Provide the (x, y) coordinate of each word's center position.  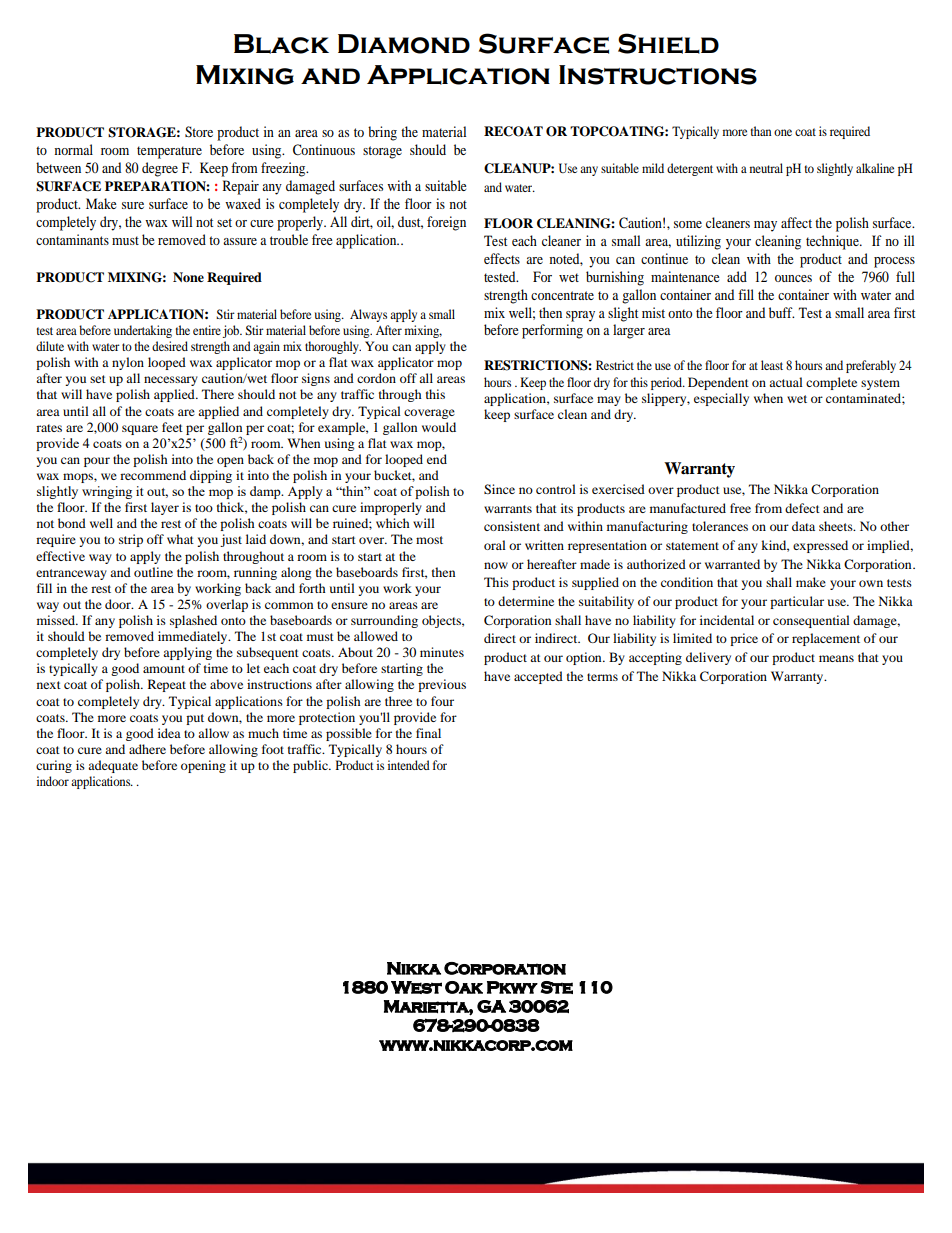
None (188, 277)
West (416, 987)
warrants (508, 509)
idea (169, 733)
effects (502, 258)
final (428, 733)
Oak (464, 987)
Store (199, 132)
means (836, 658)
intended (409, 765)
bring (382, 133)
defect (802, 508)
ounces (793, 278)
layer (165, 508)
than (761, 131)
